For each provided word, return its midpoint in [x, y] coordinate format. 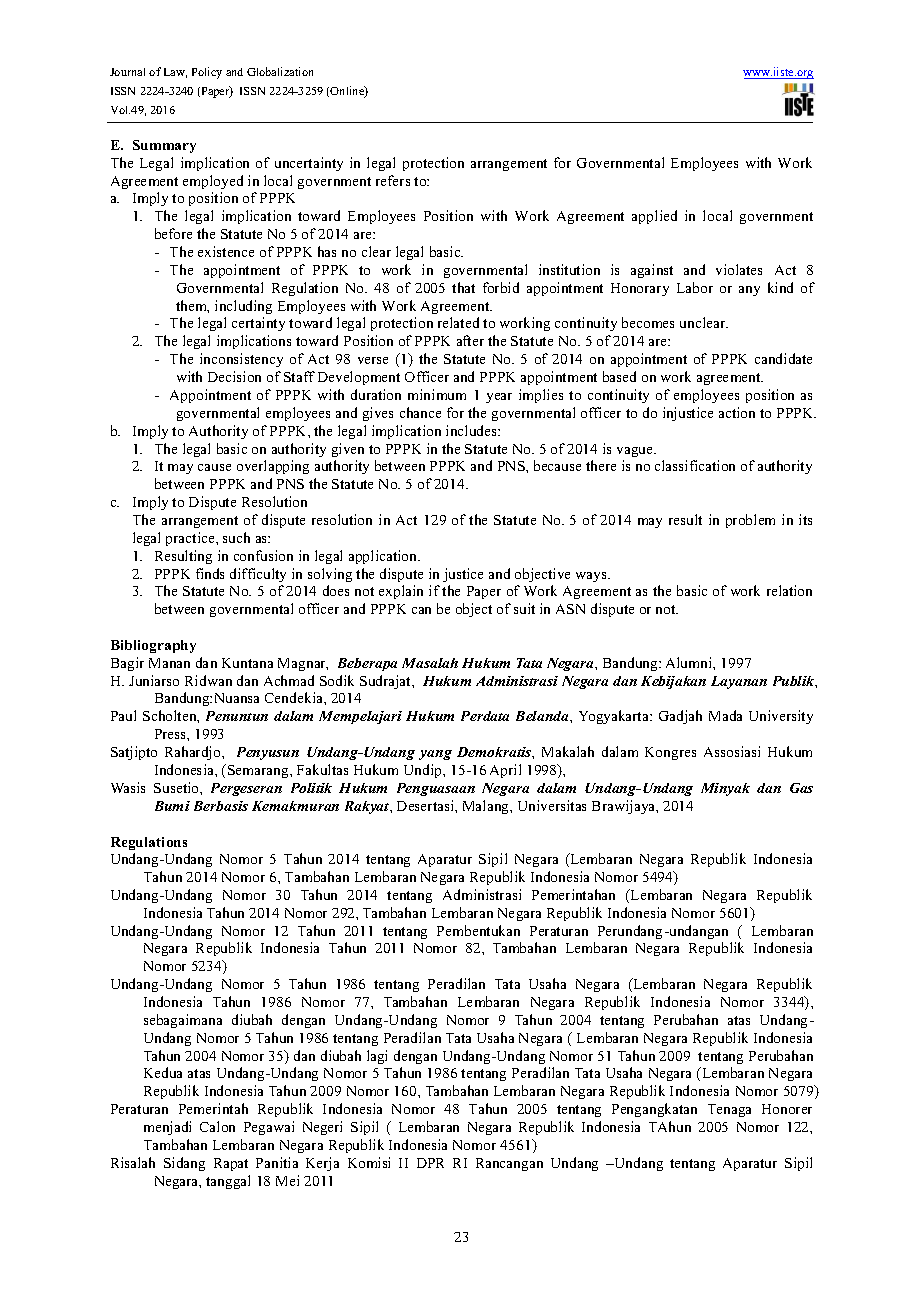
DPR [430, 1163]
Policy [207, 73]
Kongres [670, 753]
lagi [377, 1057]
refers [393, 180]
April [505, 771]
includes [472, 430]
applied [654, 217]
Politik [311, 788]
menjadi [167, 1128]
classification [695, 465]
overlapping [273, 467]
